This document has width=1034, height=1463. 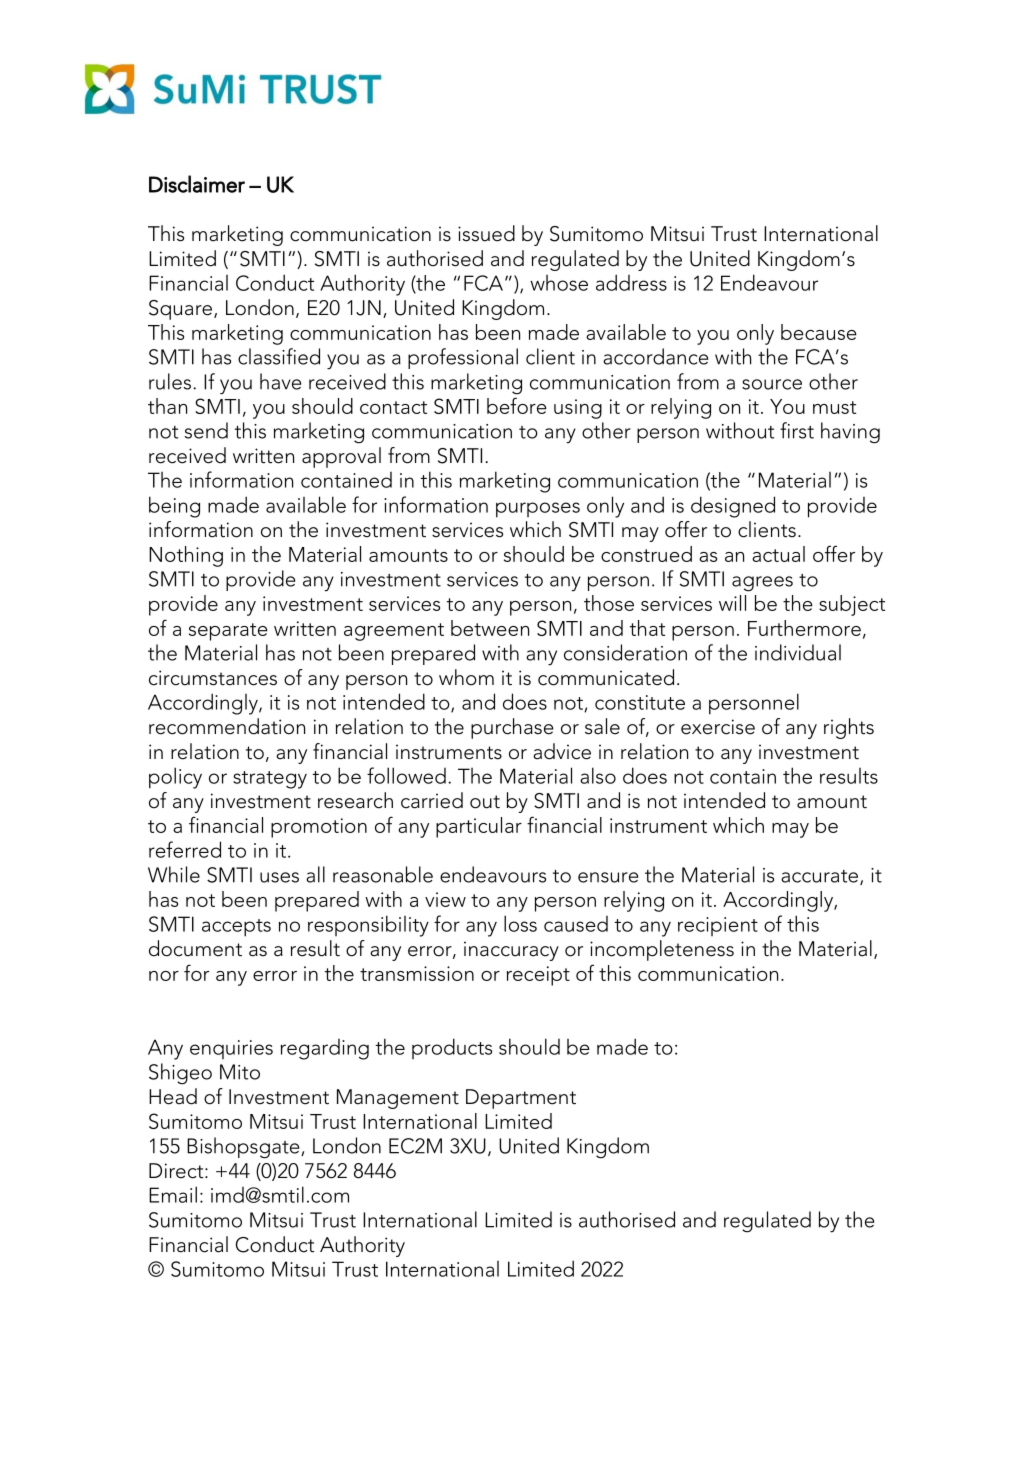 What do you see at coordinates (520, 923) in the document?
I see `loss` at bounding box center [520, 923].
